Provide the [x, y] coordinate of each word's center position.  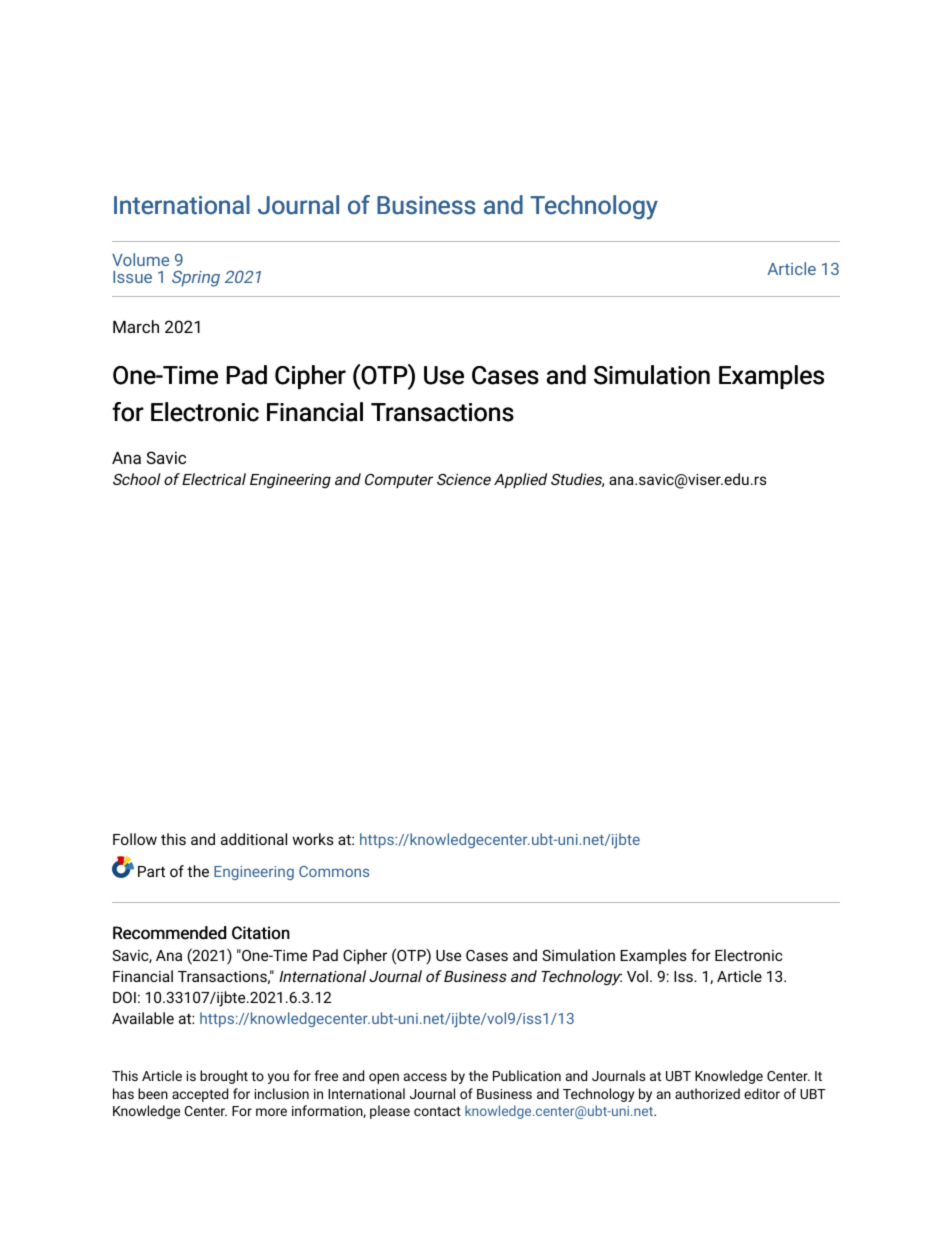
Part [151, 871]
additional [254, 839]
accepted [200, 1095]
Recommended [169, 933]
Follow [135, 839]
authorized [707, 1093]
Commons [334, 871]
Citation [261, 933]
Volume [140, 259]
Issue [132, 277]
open [384, 1078]
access [425, 1077]
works [313, 839]
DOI [124, 997]
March [136, 326]
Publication [527, 1075]
